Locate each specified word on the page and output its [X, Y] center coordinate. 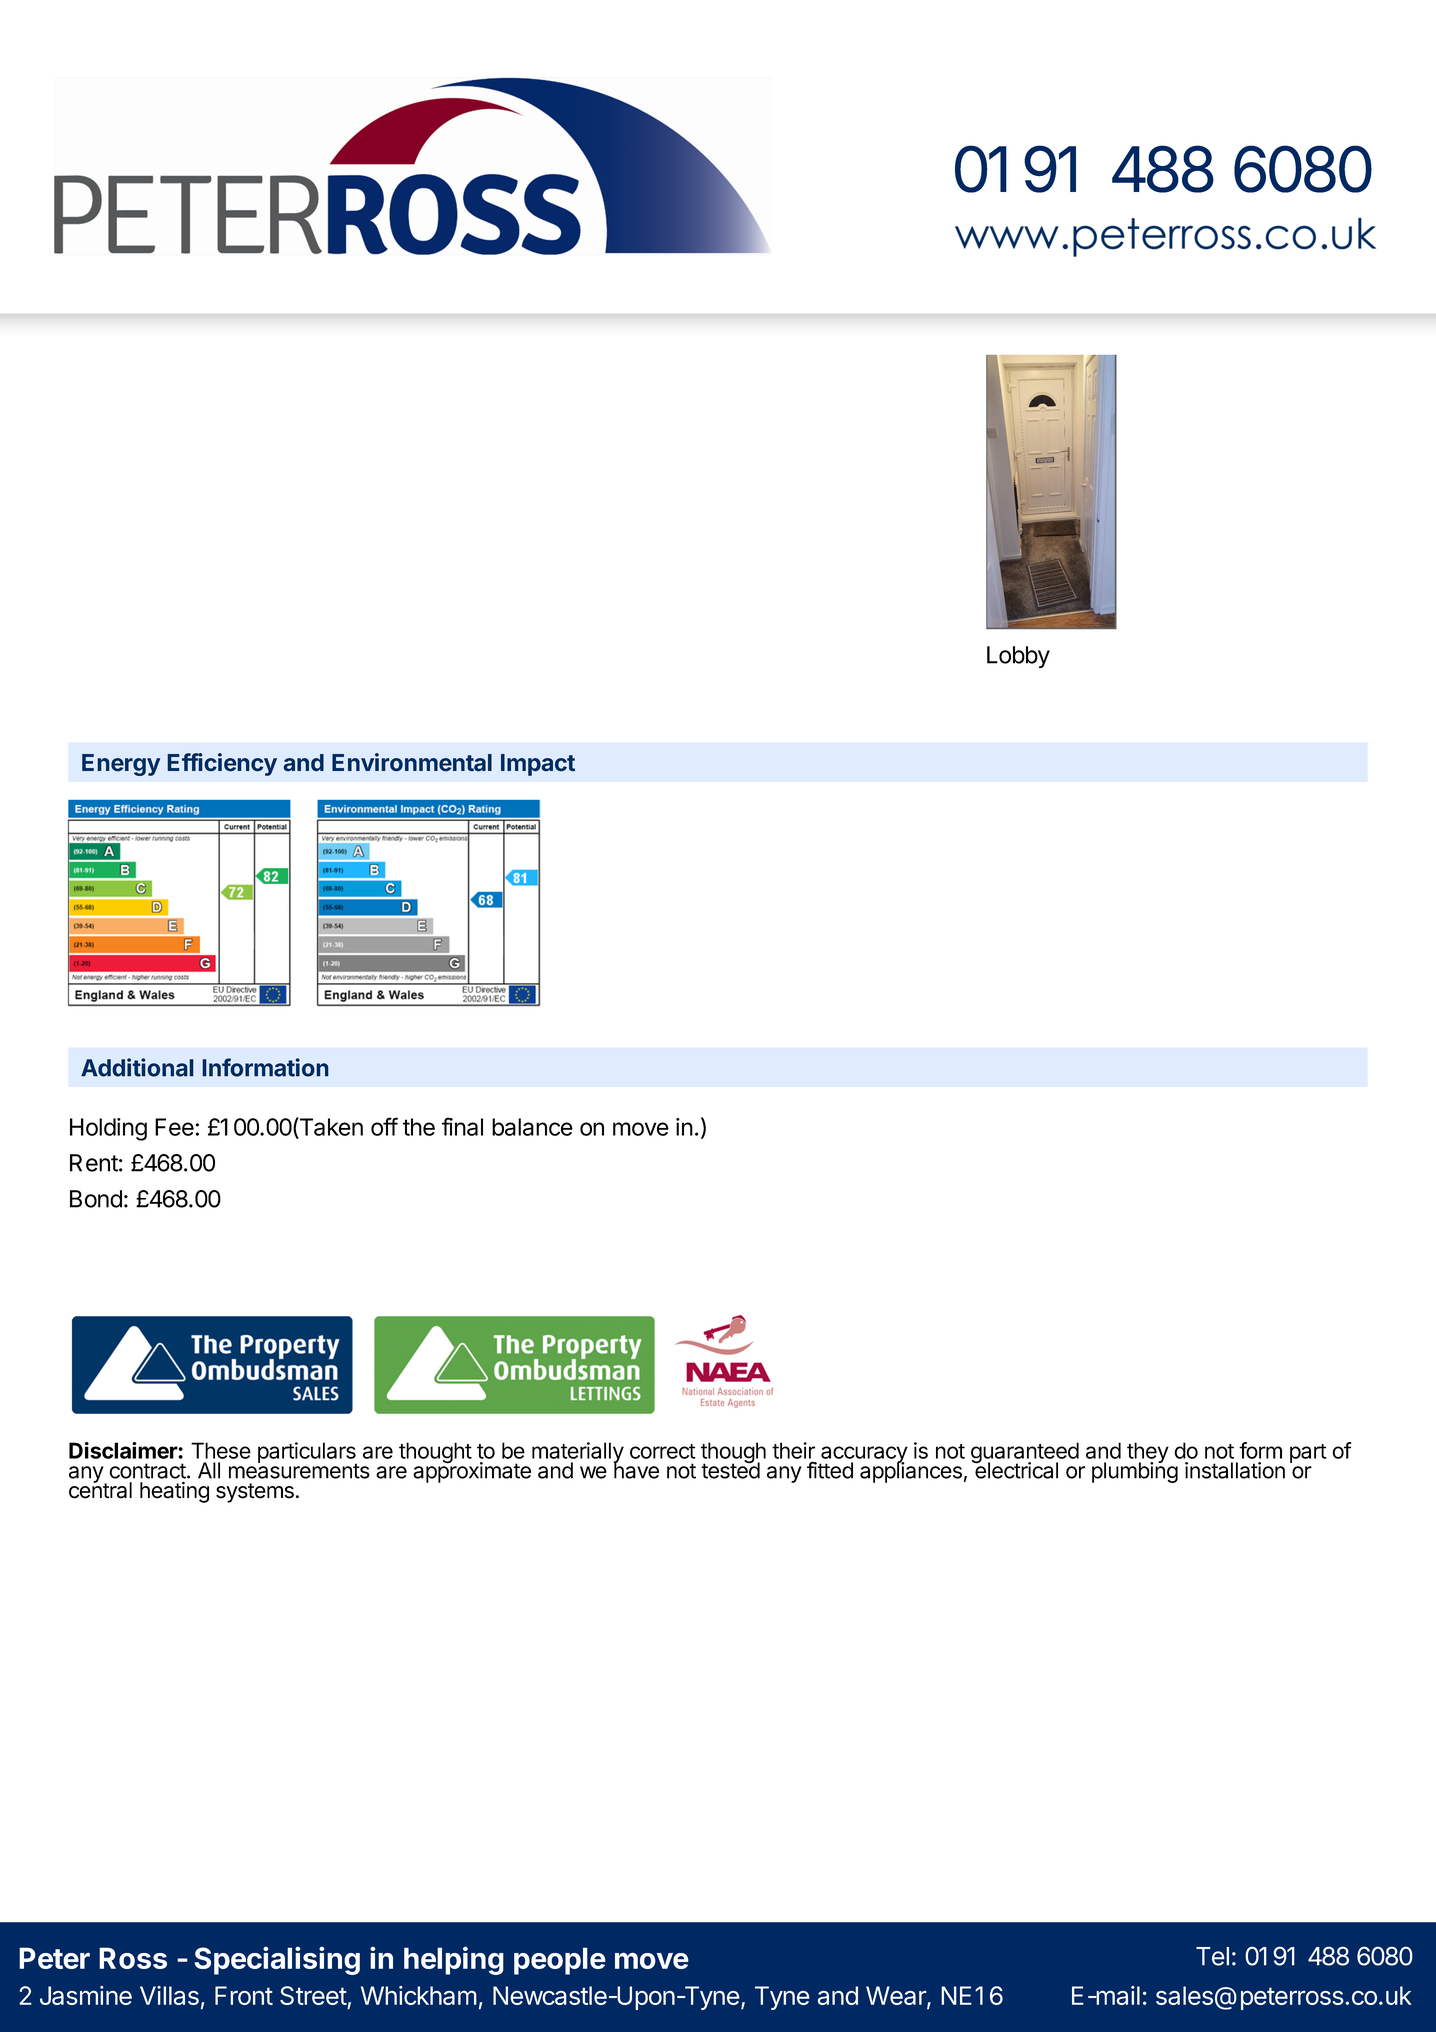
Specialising [277, 1960]
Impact [538, 765]
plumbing [1135, 1471]
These [221, 1450]
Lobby [1018, 657]
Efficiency [222, 764]
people [560, 1961]
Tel [1212, 1956]
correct [662, 1451]
